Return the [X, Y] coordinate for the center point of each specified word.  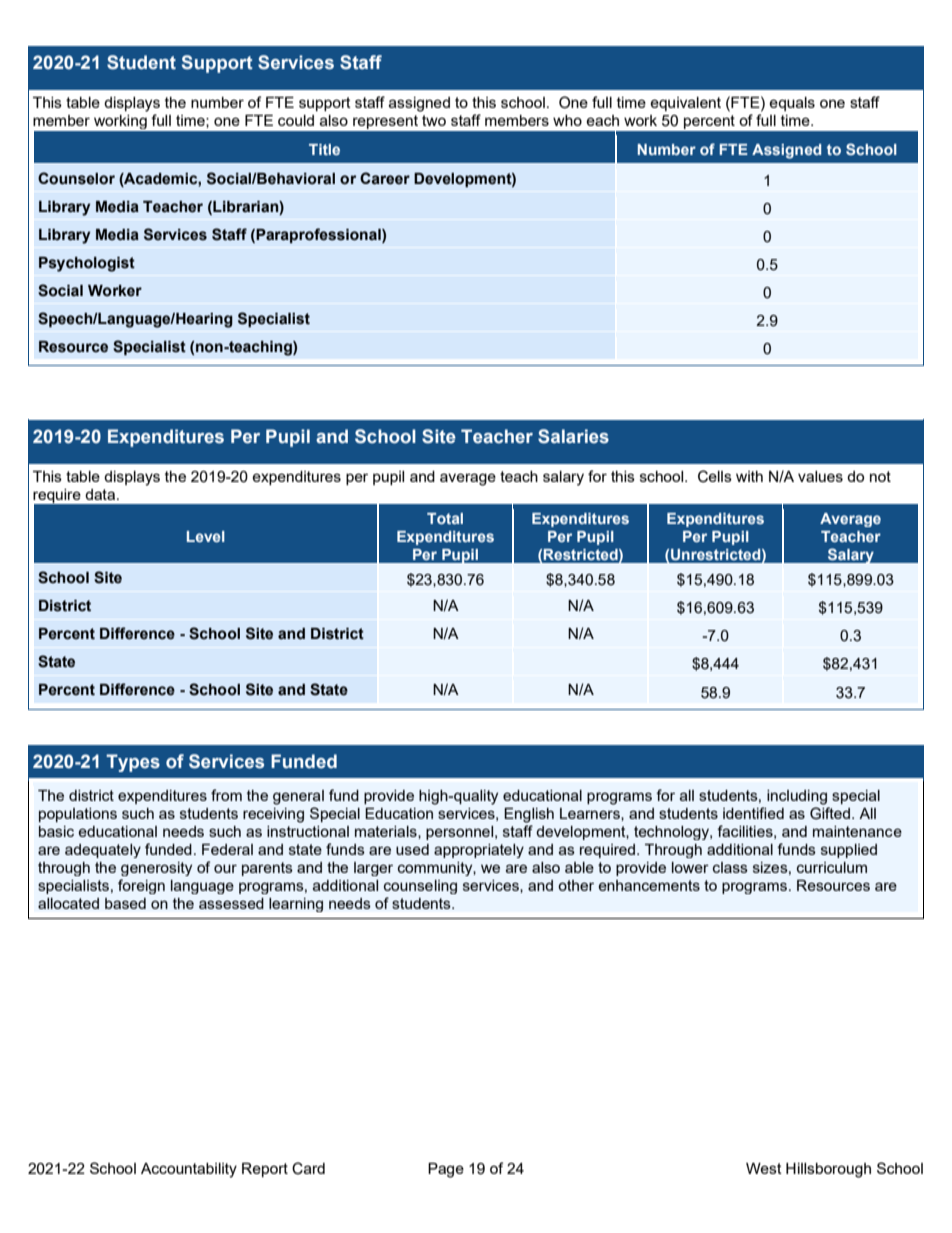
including [797, 797]
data [100, 494]
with [749, 476]
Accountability [189, 1170]
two [434, 120]
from [226, 795]
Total [445, 518]
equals [792, 104]
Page [446, 1170]
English [529, 815]
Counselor [76, 178]
